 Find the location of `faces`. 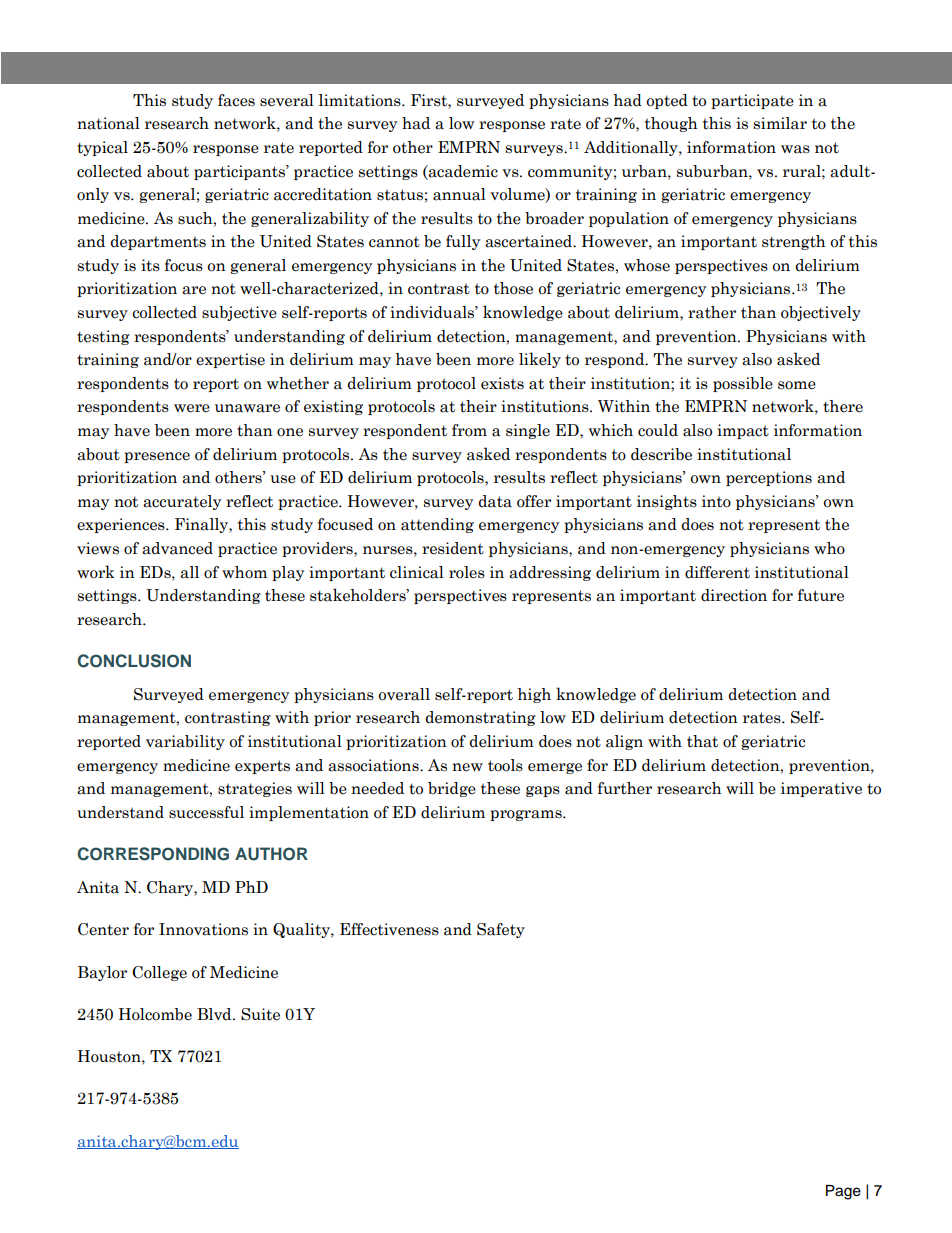

faces is located at coordinates (236, 100).
